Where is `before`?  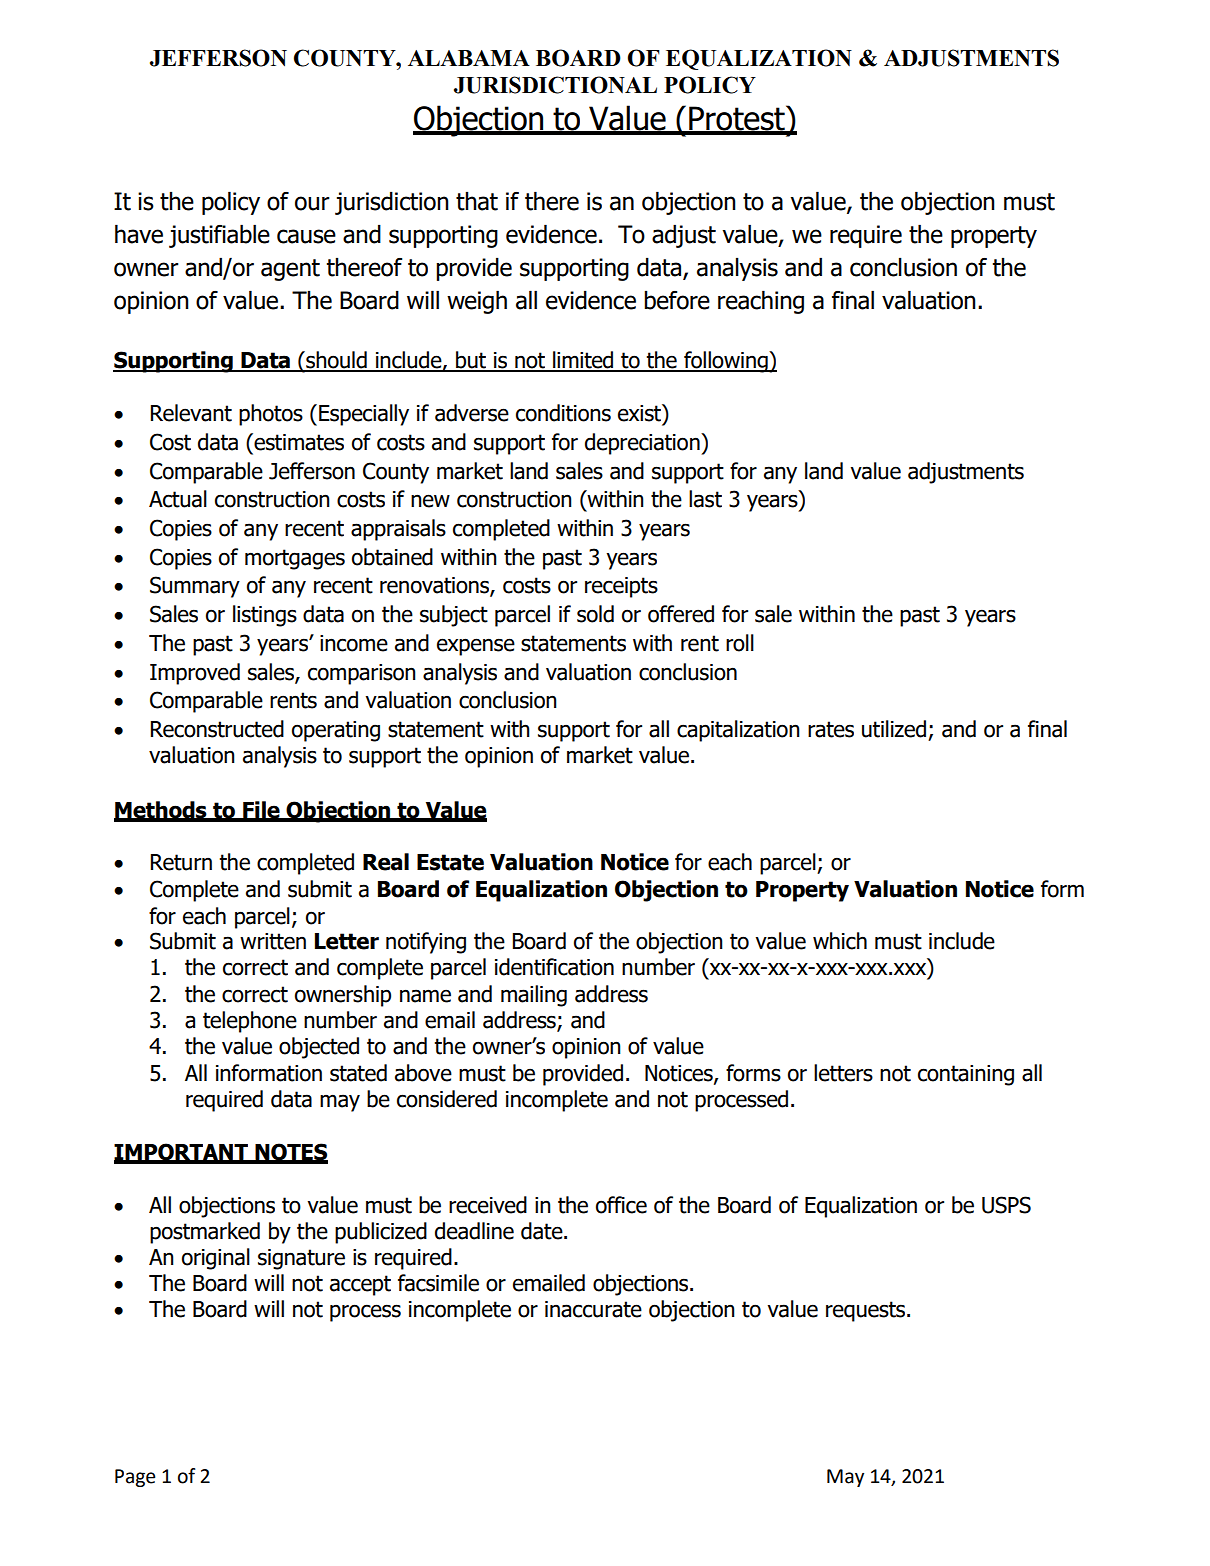
before is located at coordinates (677, 300).
